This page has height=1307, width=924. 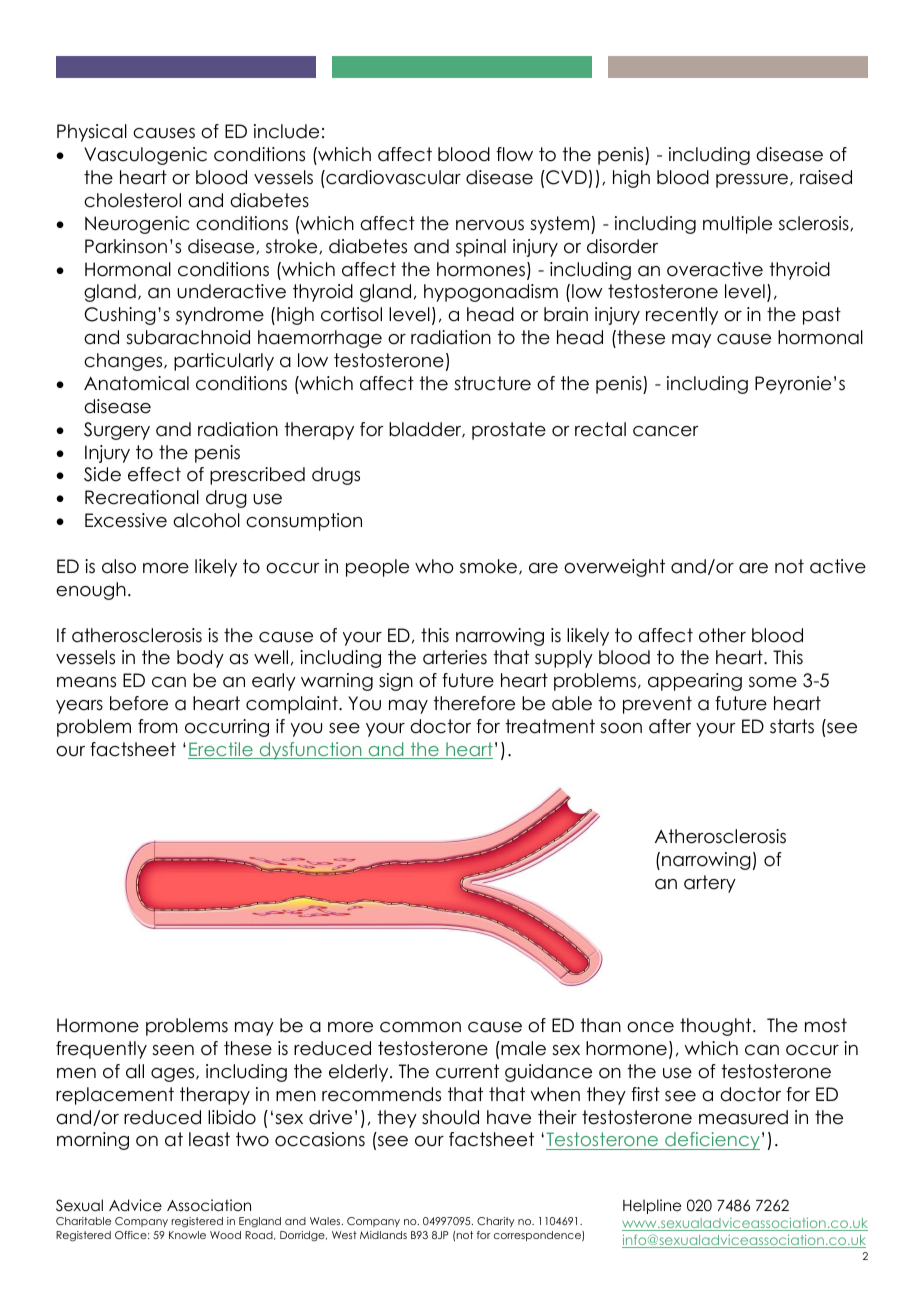 I want to click on artery, so click(x=710, y=884).
